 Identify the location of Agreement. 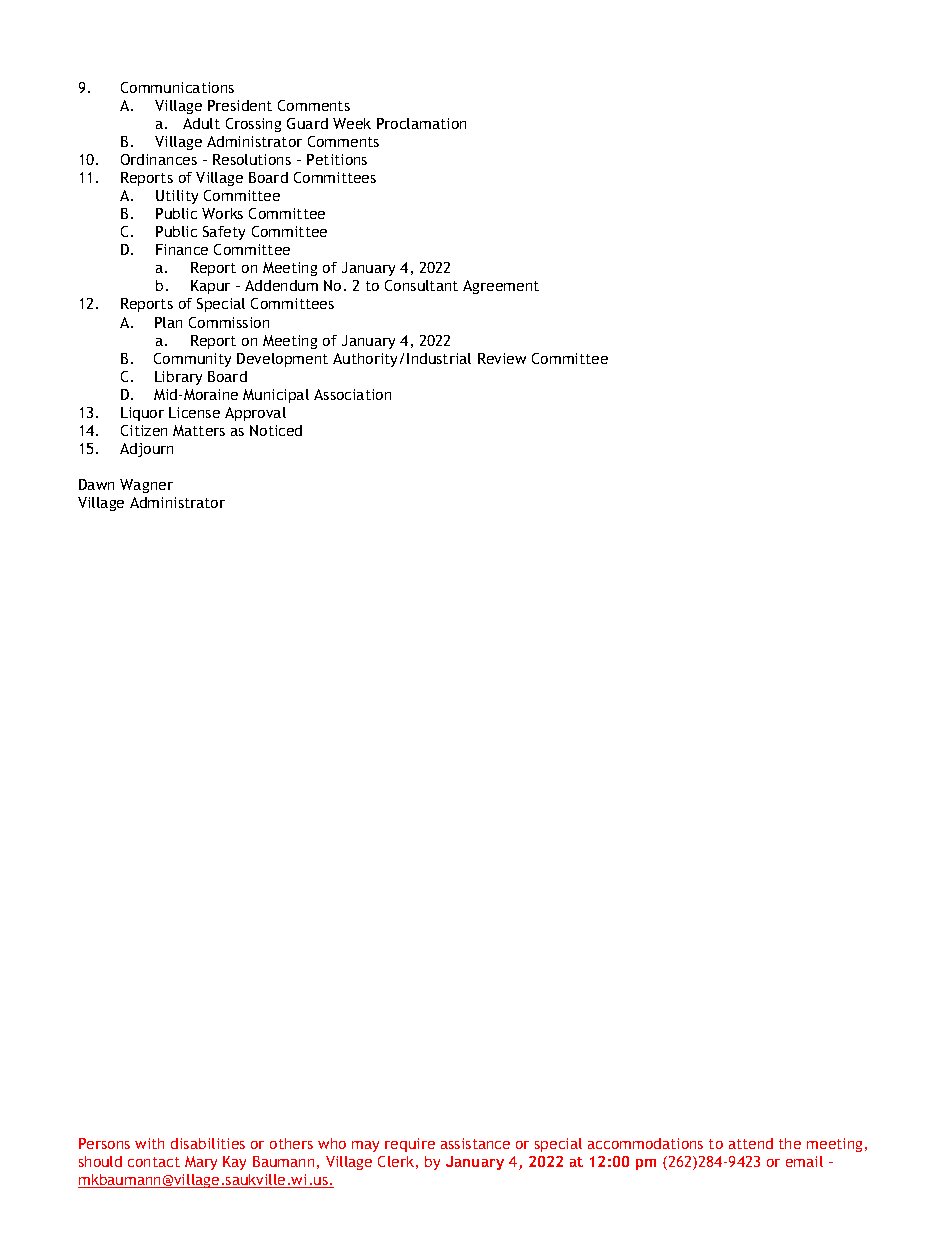
(501, 287).
